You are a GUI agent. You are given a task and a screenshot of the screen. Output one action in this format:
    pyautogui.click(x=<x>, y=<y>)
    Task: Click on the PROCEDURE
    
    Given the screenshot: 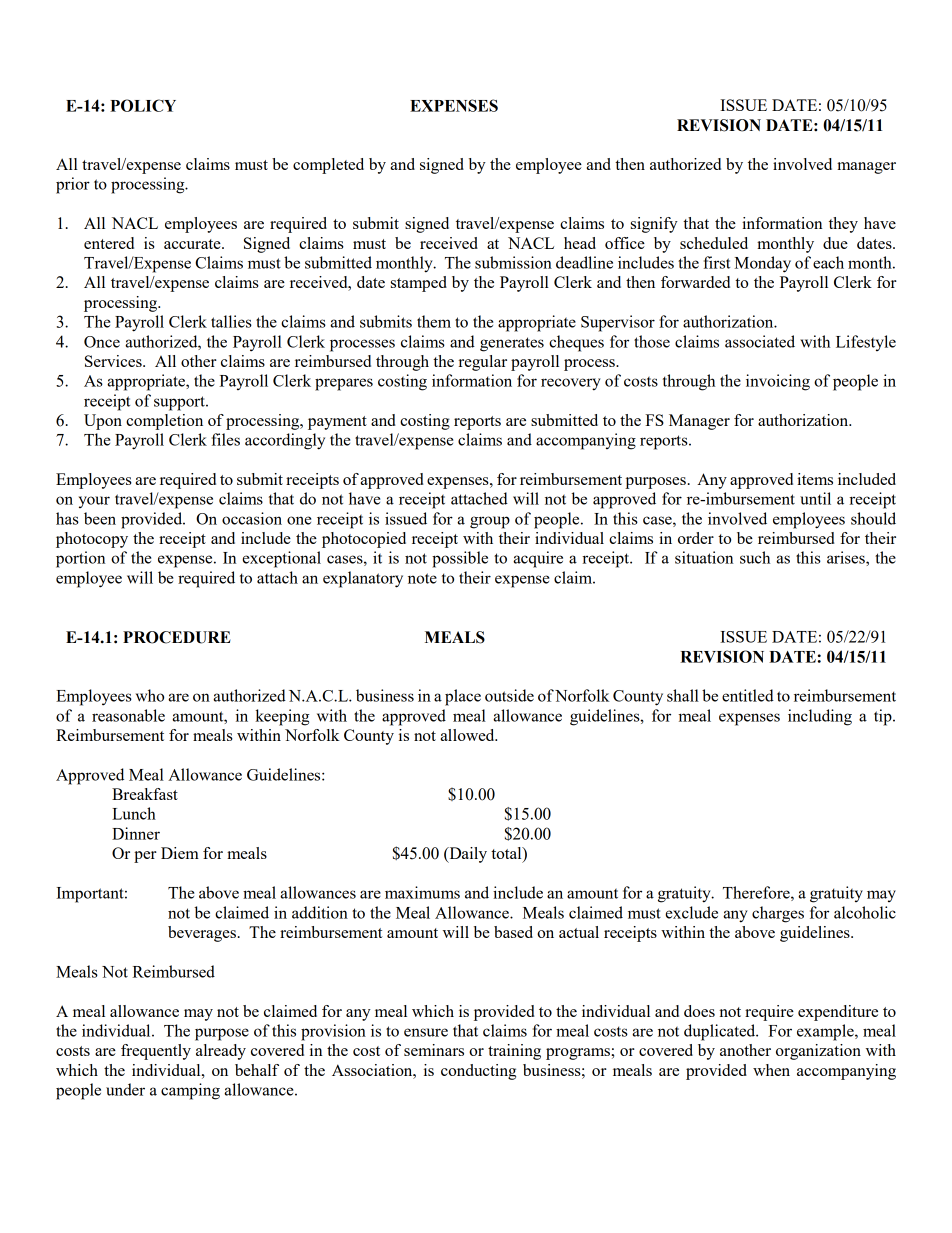 What is the action you would take?
    pyautogui.click(x=177, y=637)
